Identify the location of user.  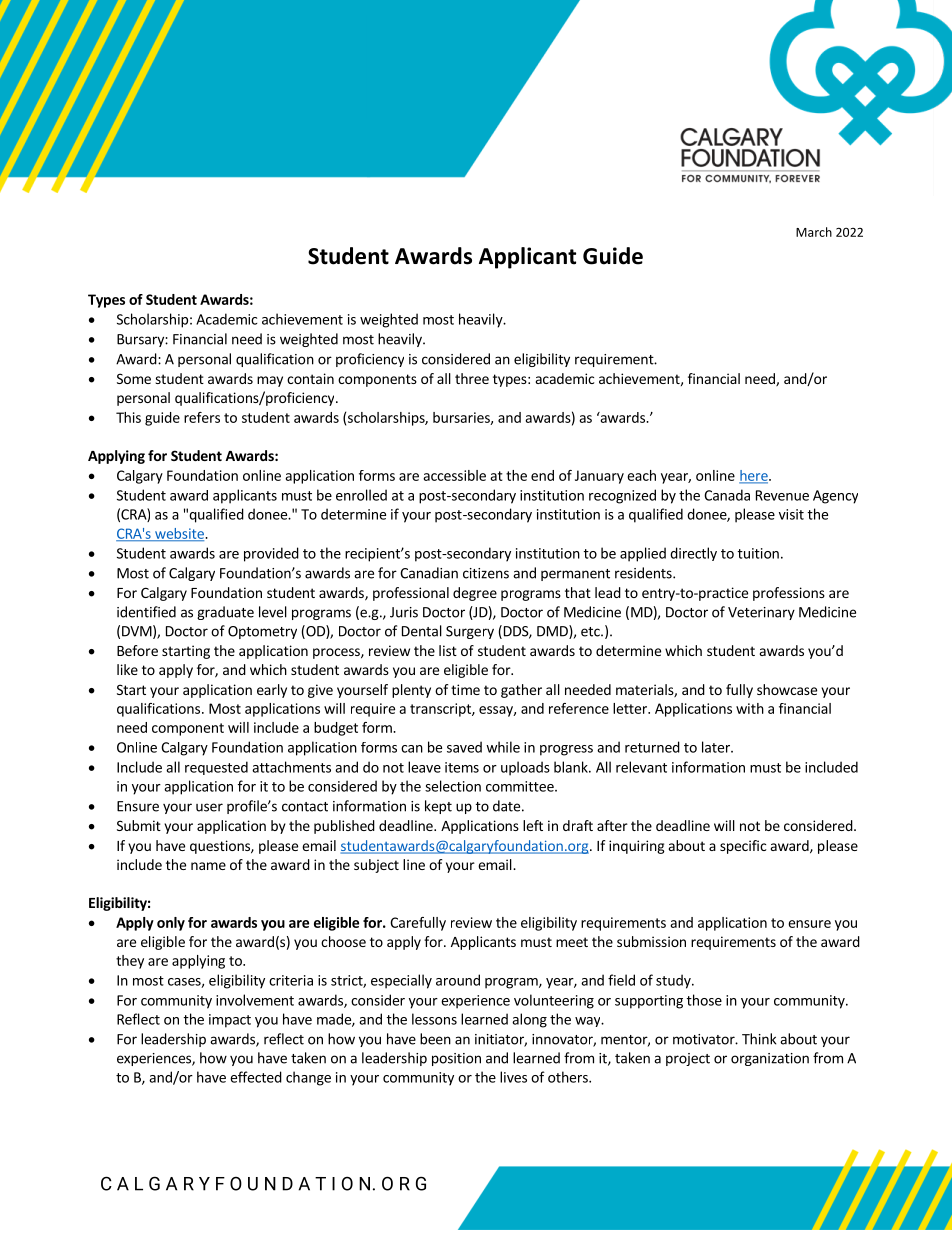
(209, 807).
